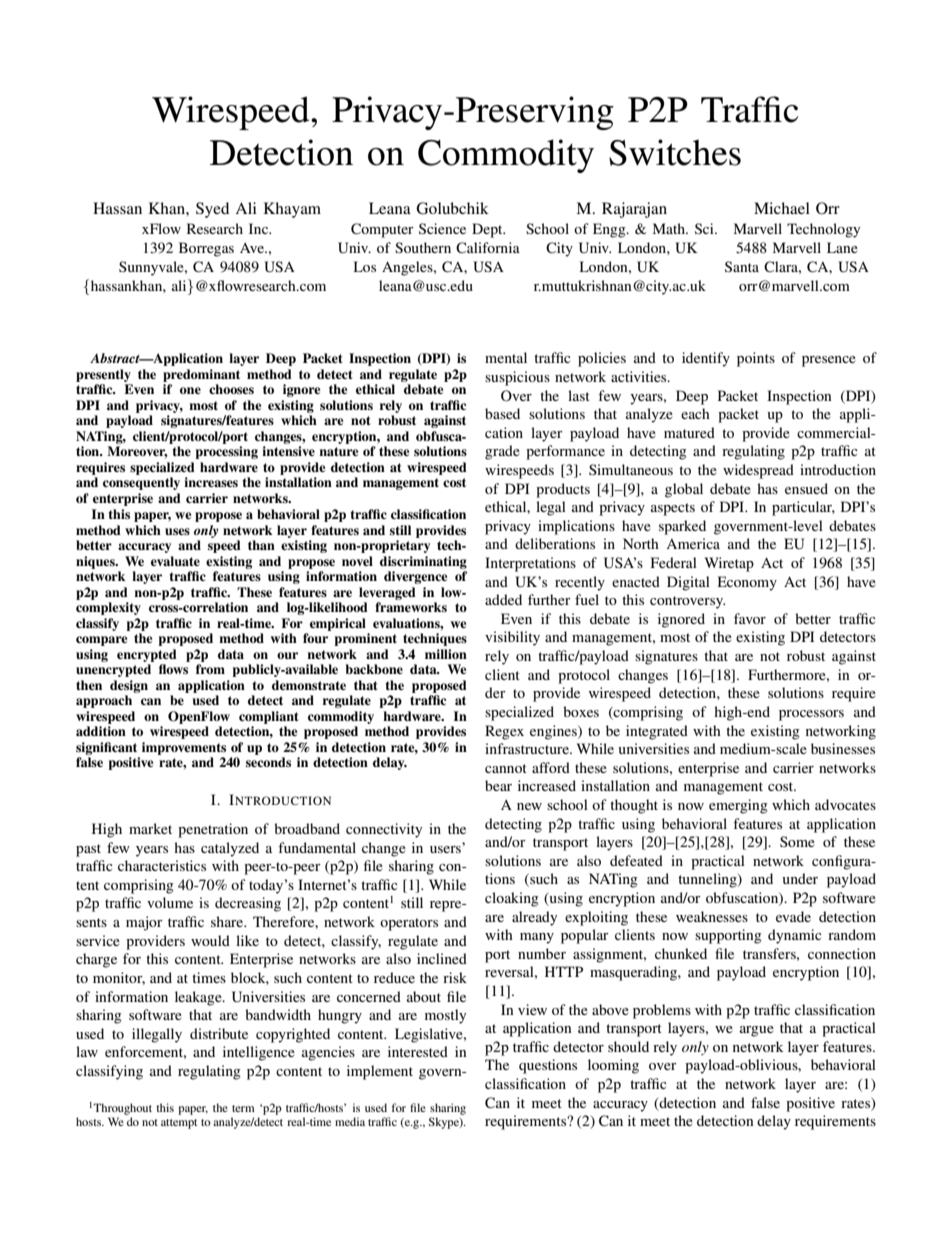 The height and width of the screenshot is (1233, 952). I want to click on products, so click(563, 490).
